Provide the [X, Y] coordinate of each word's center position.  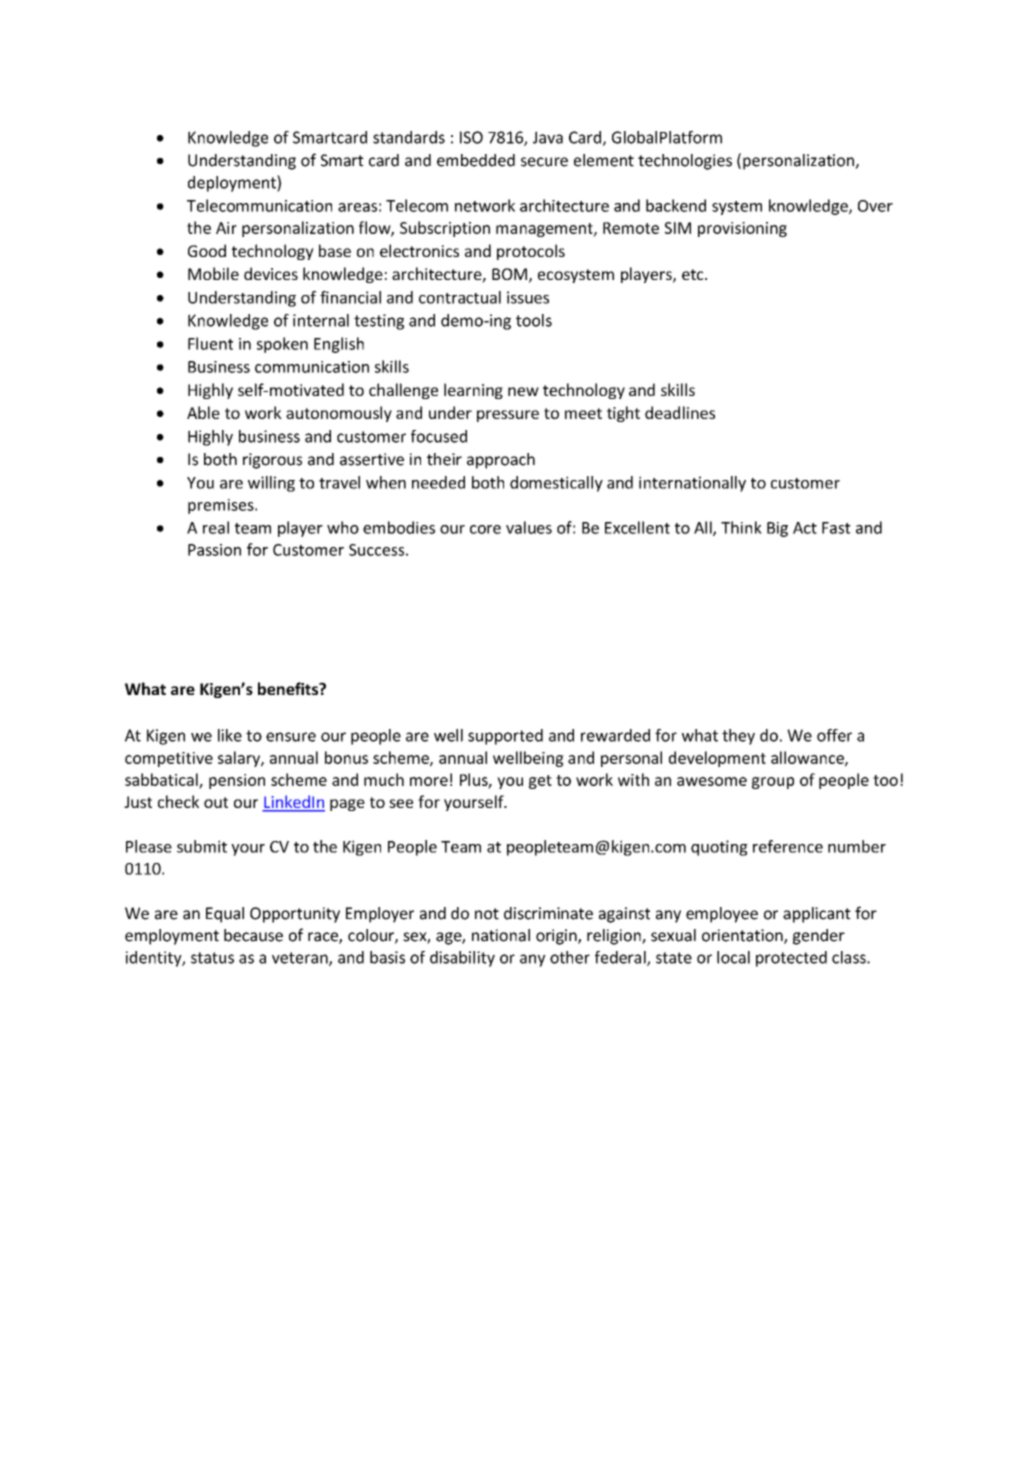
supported [505, 737]
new [523, 391]
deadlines [680, 412]
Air [226, 228]
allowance [808, 758]
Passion [214, 550]
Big [777, 529]
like [230, 735]
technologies [685, 162]
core [485, 529]
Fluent [210, 343]
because [253, 935]
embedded [476, 160]
